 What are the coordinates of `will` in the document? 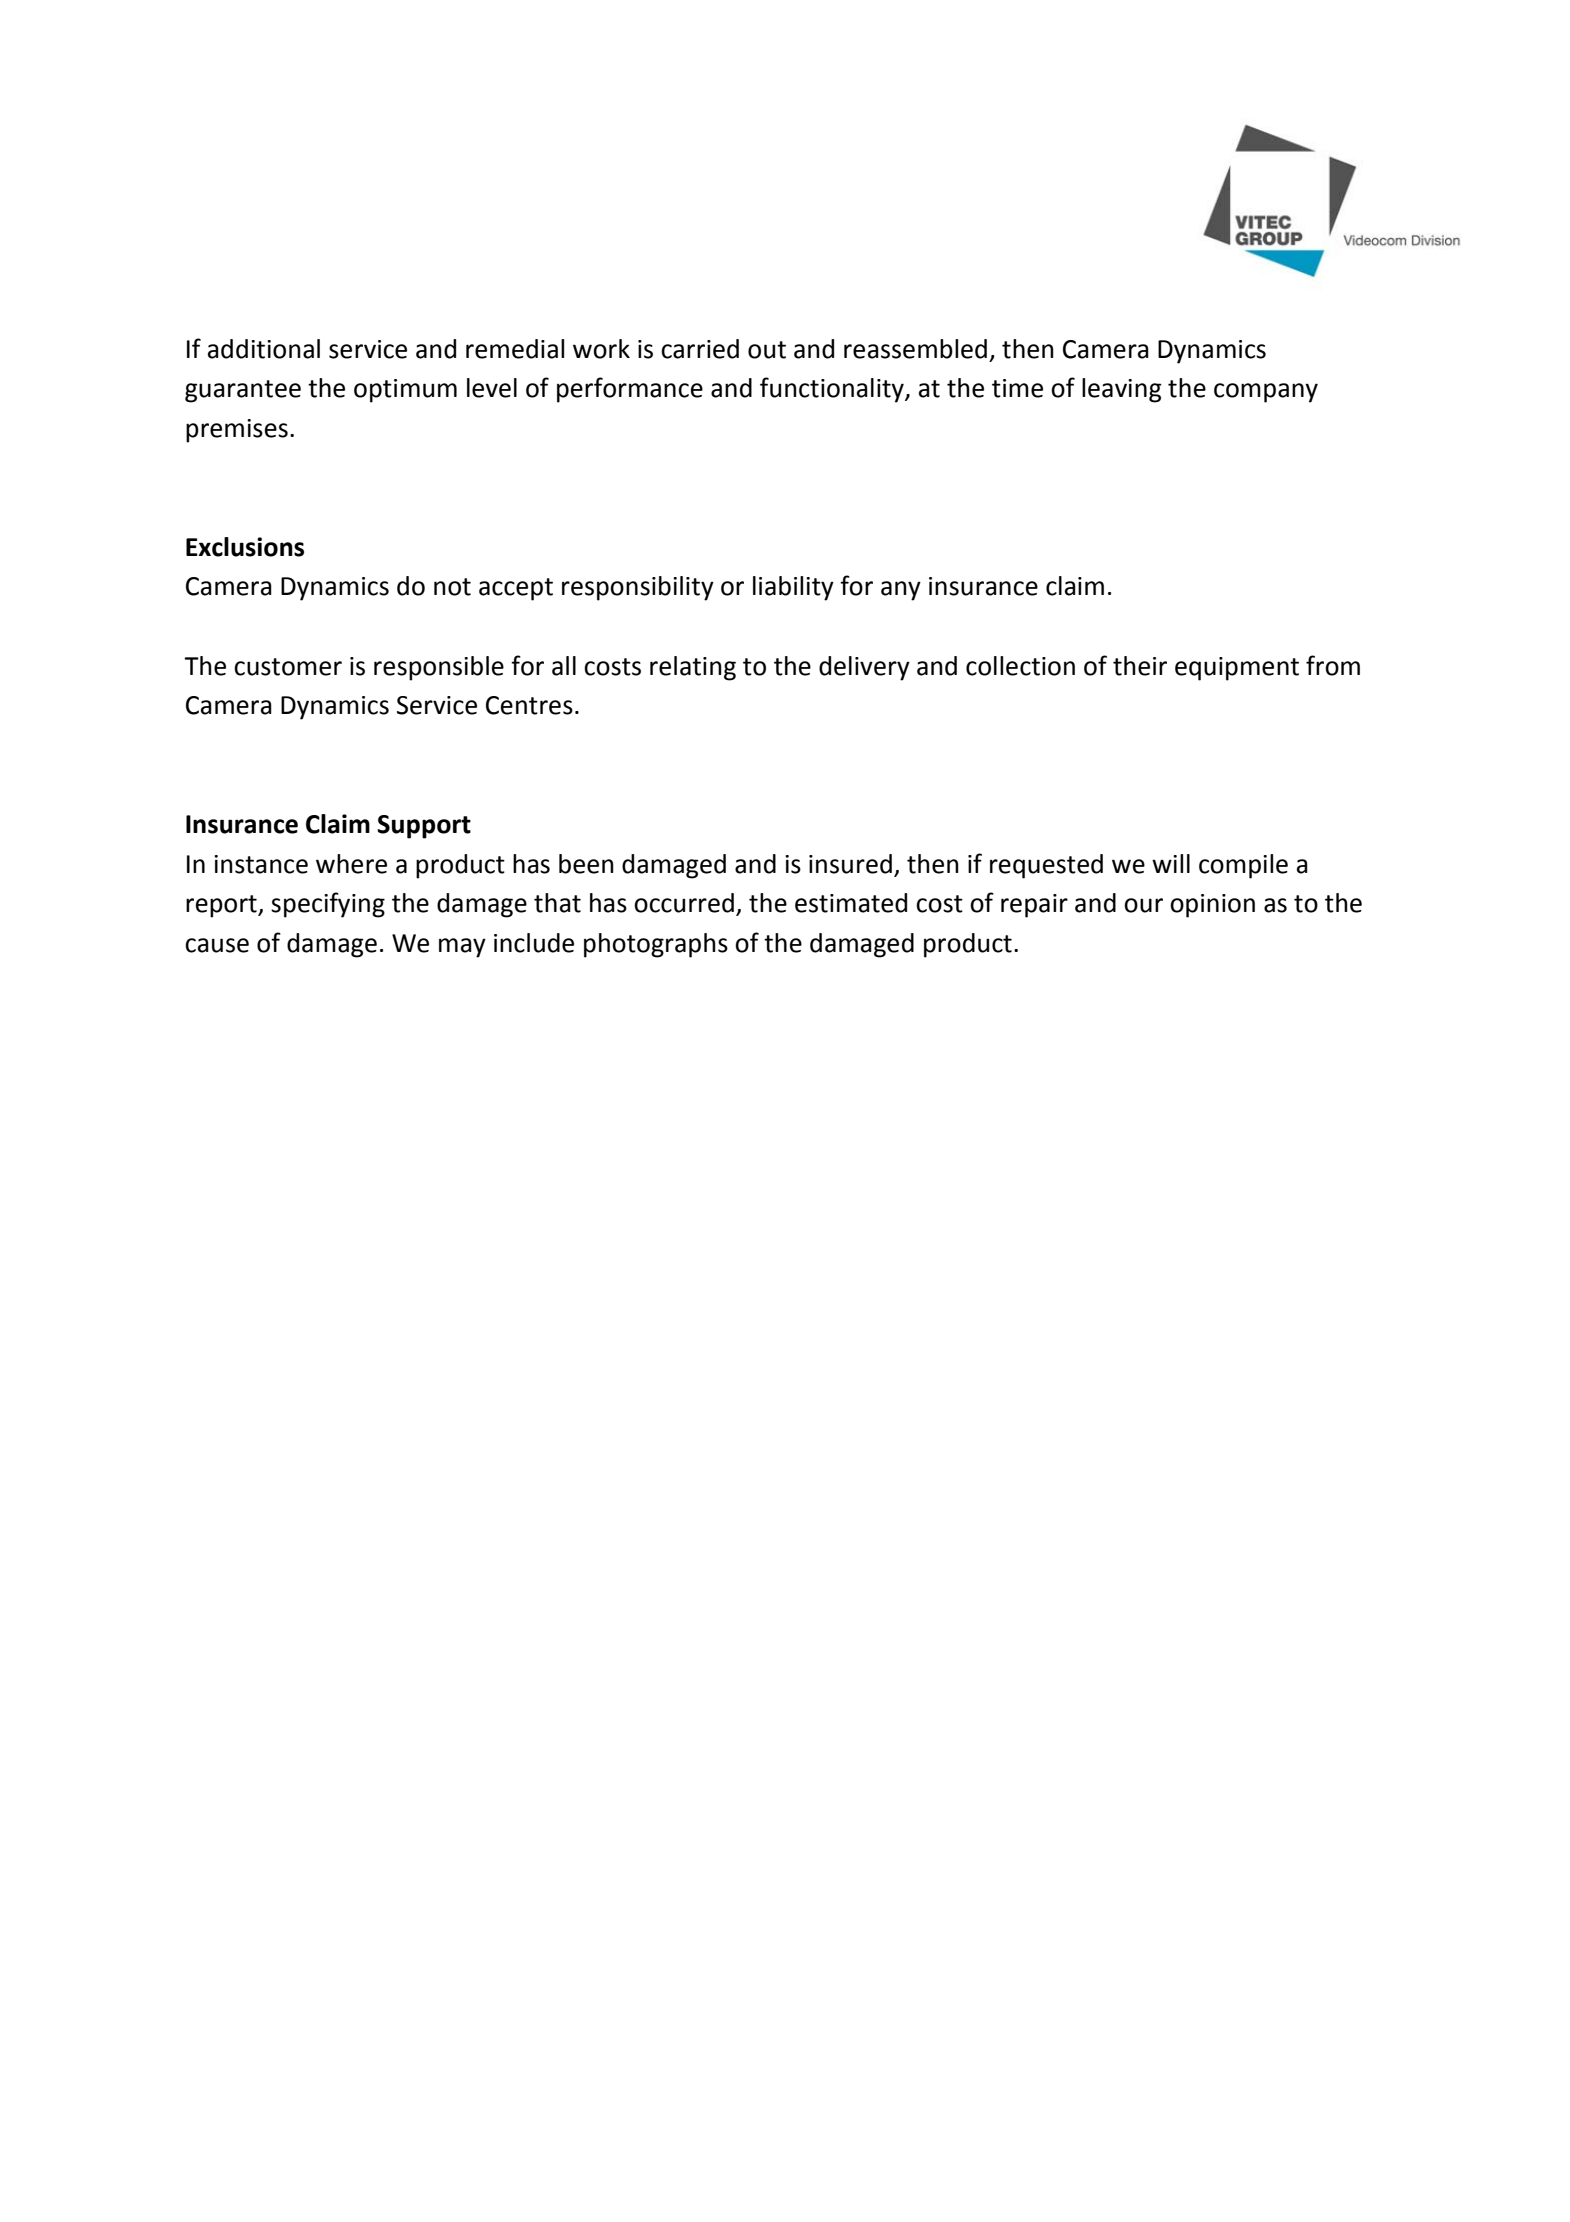 It's located at (1171, 863).
